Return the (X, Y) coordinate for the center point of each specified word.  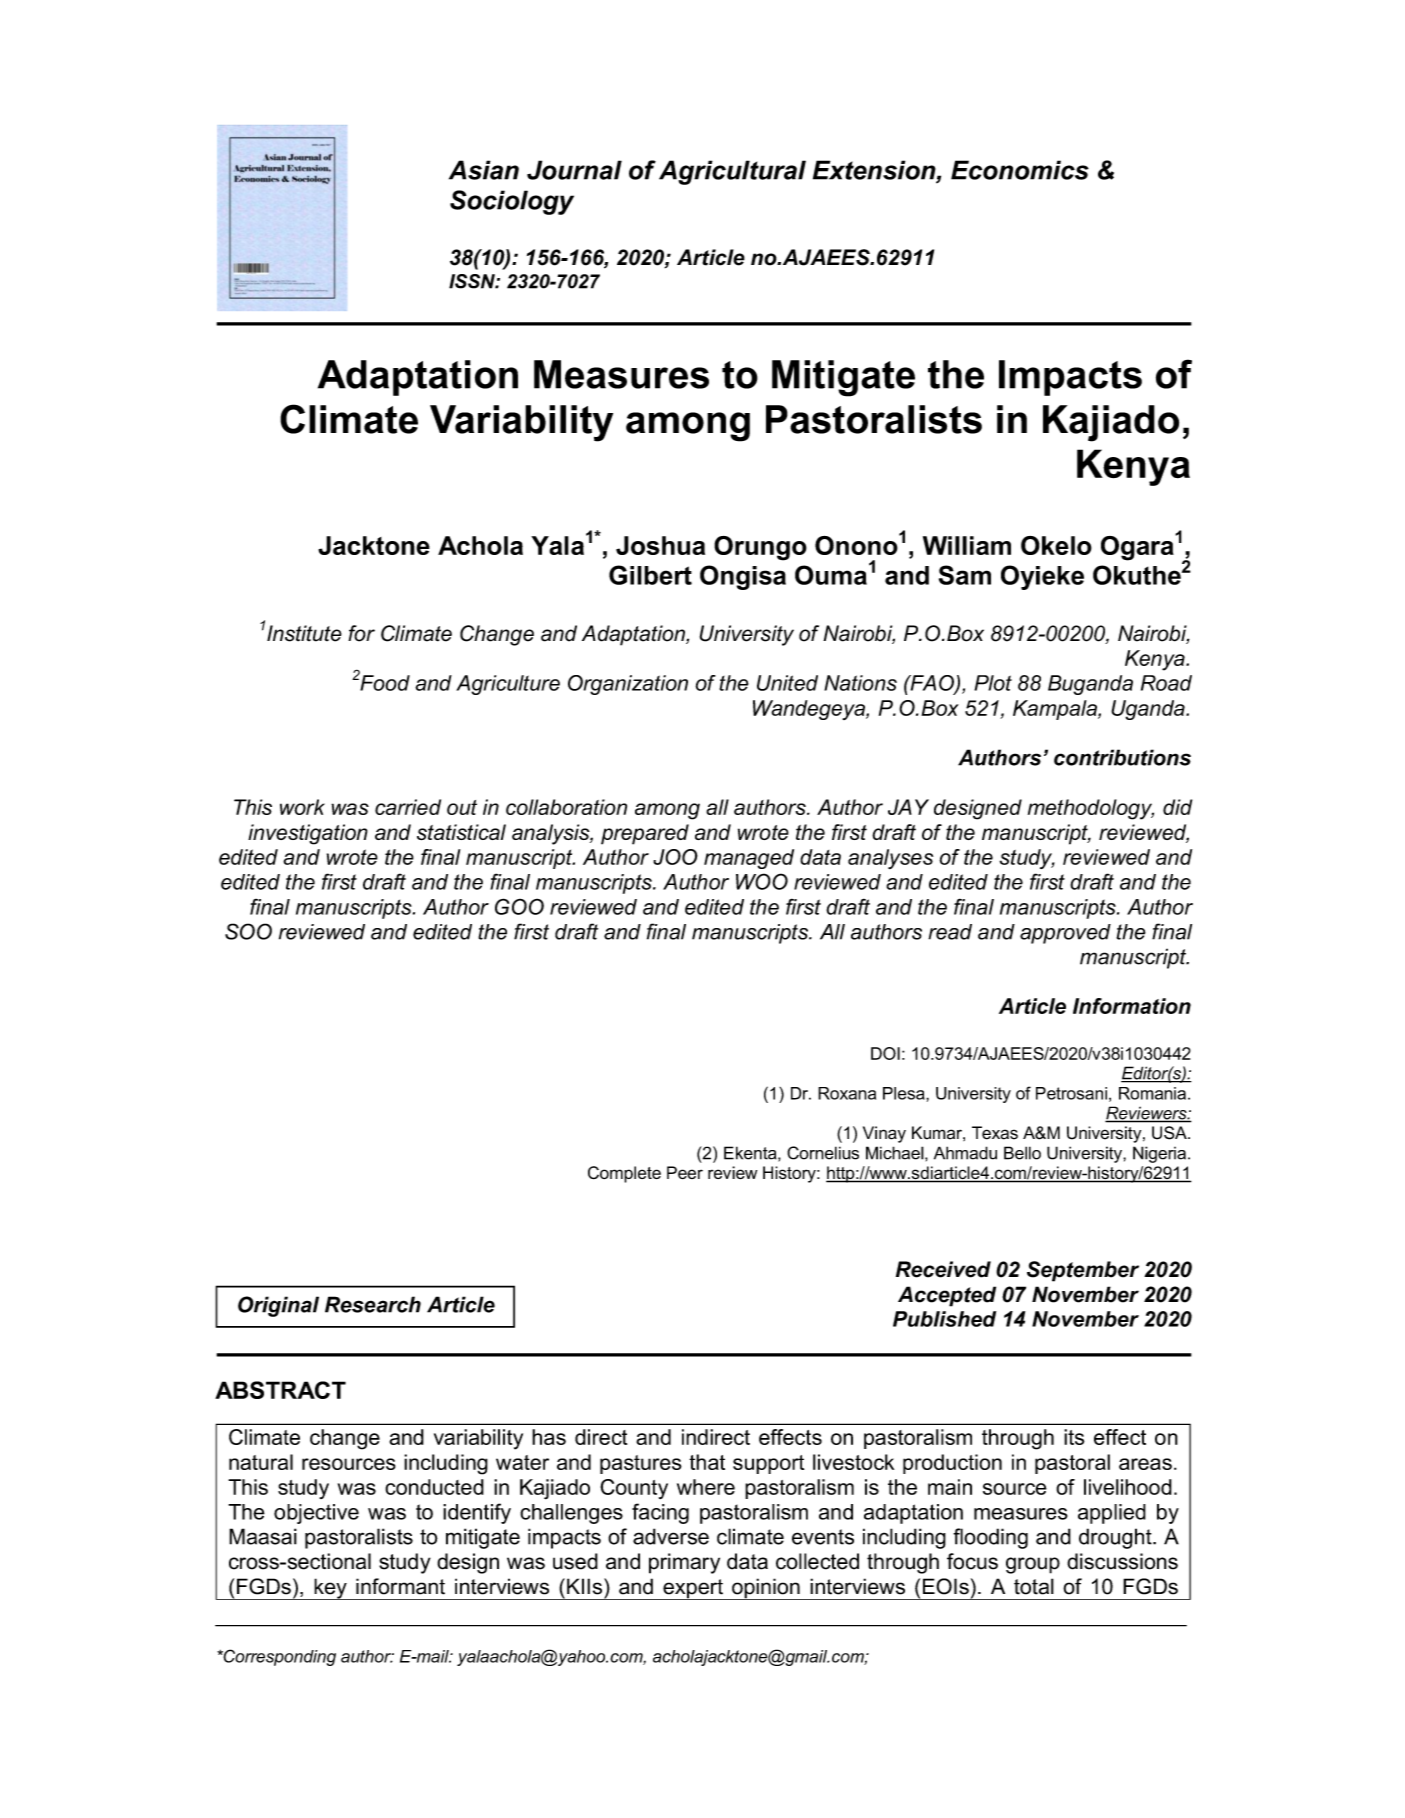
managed (749, 859)
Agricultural (732, 172)
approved (1065, 934)
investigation (308, 834)
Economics (1020, 170)
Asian (484, 170)
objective (316, 1514)
